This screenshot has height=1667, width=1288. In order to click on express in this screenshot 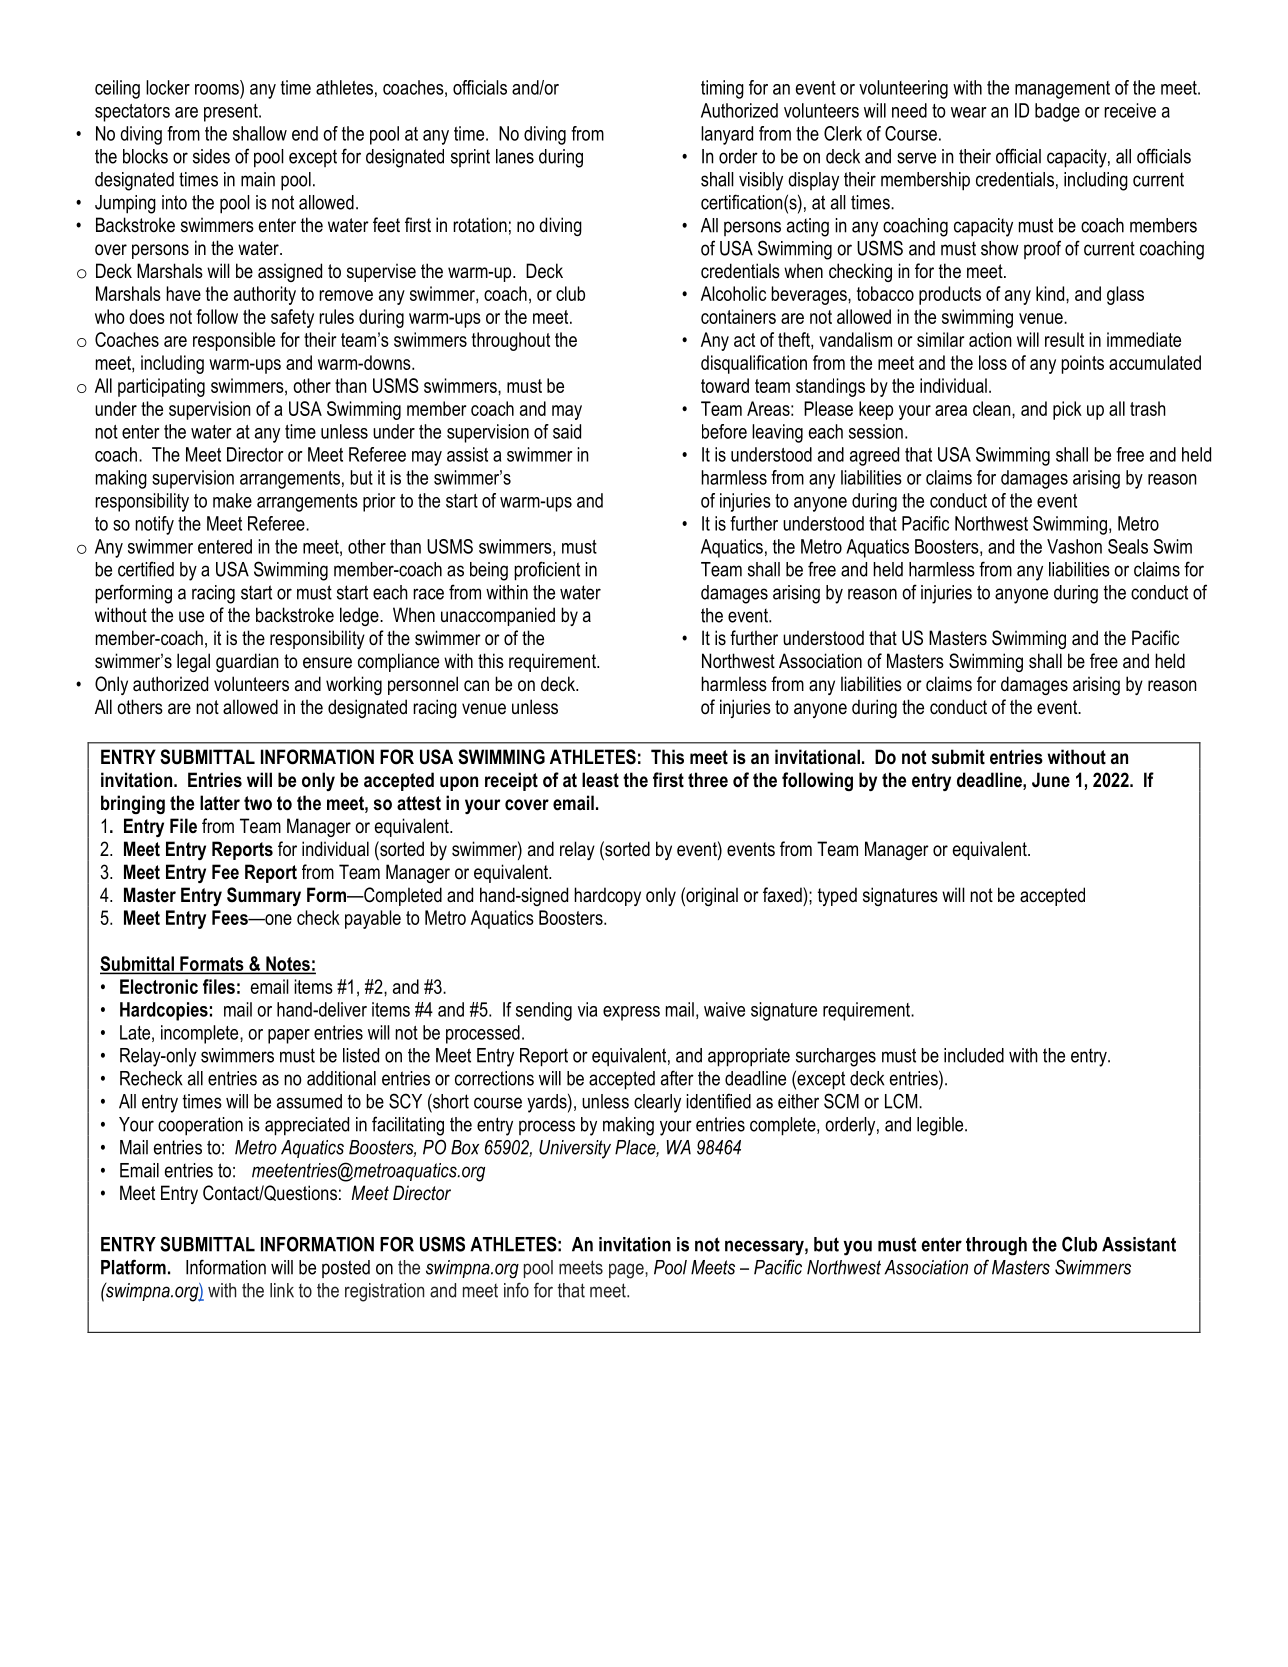, I will do `click(631, 1013)`.
